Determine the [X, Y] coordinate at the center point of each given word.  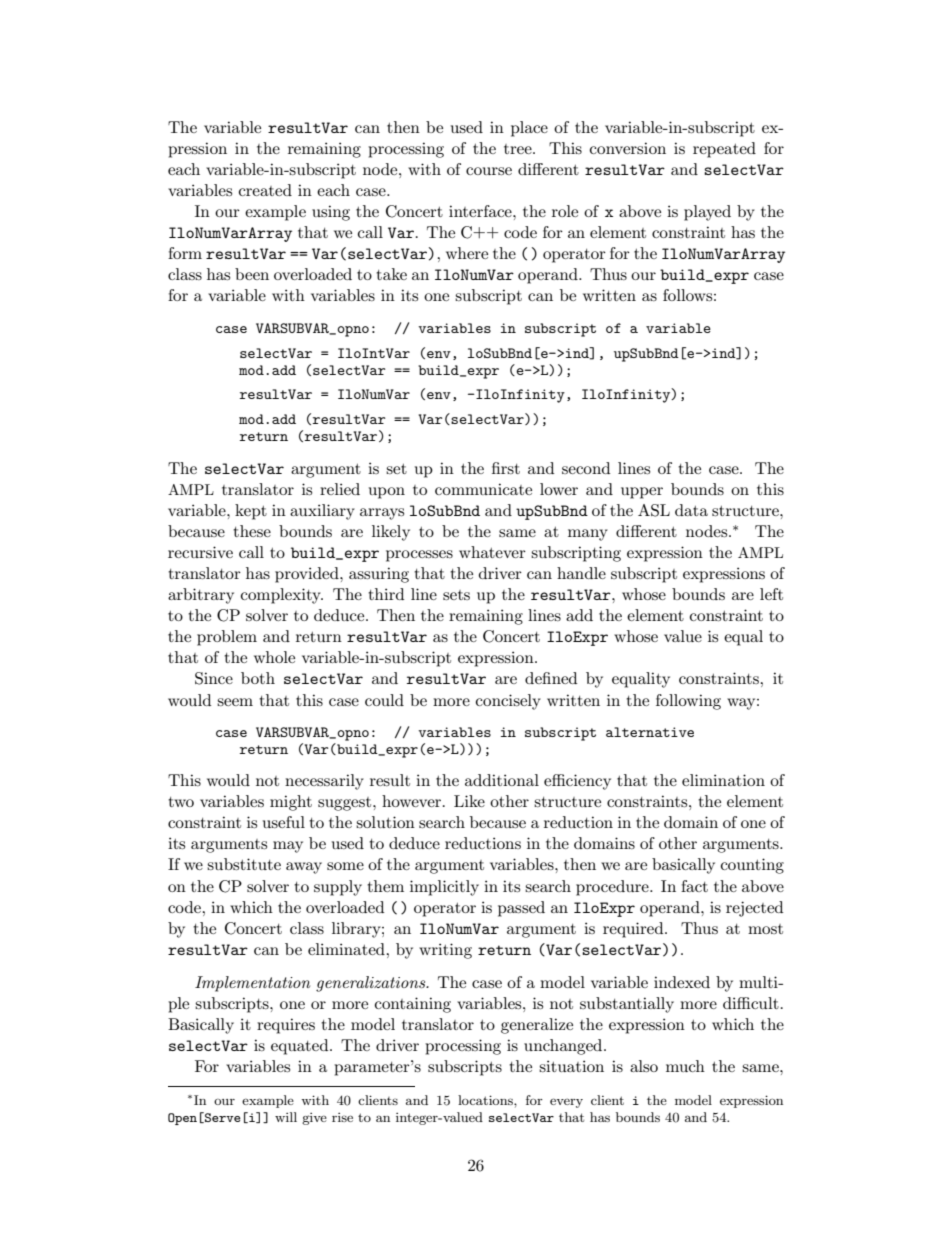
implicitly [444, 888]
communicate [483, 489]
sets [456, 595]
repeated [724, 150]
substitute [244, 864]
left [771, 594]
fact [694, 886]
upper [642, 493]
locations [486, 1100]
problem [227, 638]
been [252, 274]
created [265, 190]
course [489, 171]
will [286, 1117]
